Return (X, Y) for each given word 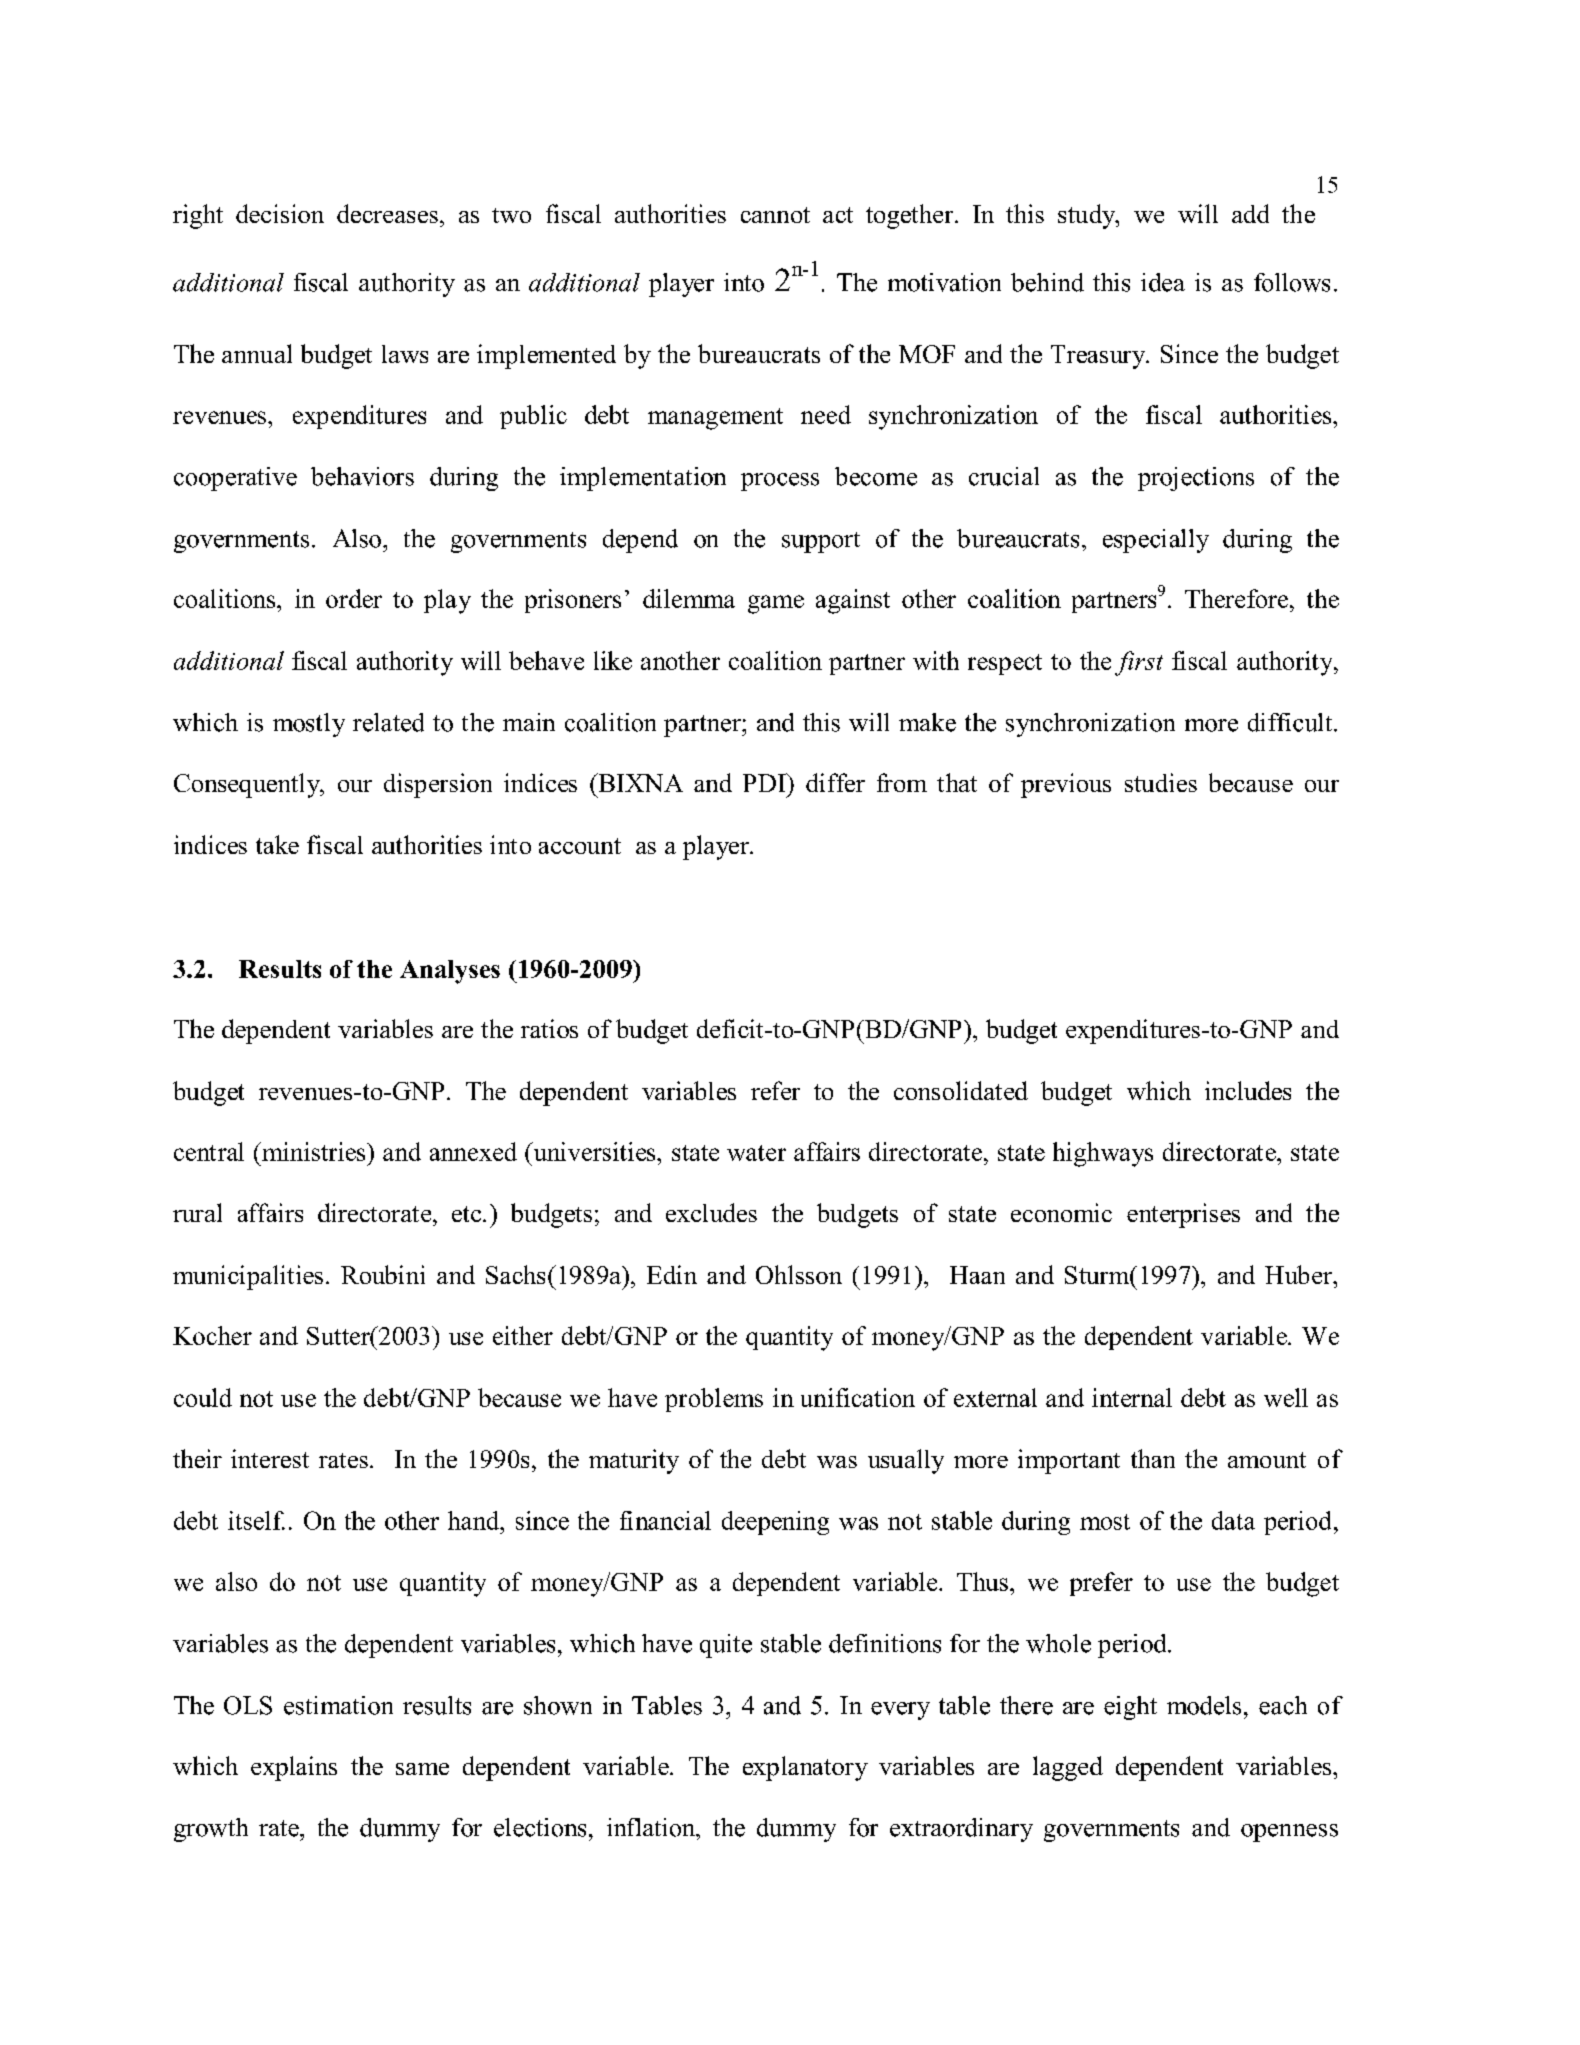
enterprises (1183, 1215)
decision (280, 213)
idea (1163, 282)
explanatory (805, 1768)
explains (294, 1768)
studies (1161, 782)
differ (835, 782)
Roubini (383, 1274)
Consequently (248, 785)
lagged (1068, 1768)
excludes (711, 1212)
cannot (775, 215)
